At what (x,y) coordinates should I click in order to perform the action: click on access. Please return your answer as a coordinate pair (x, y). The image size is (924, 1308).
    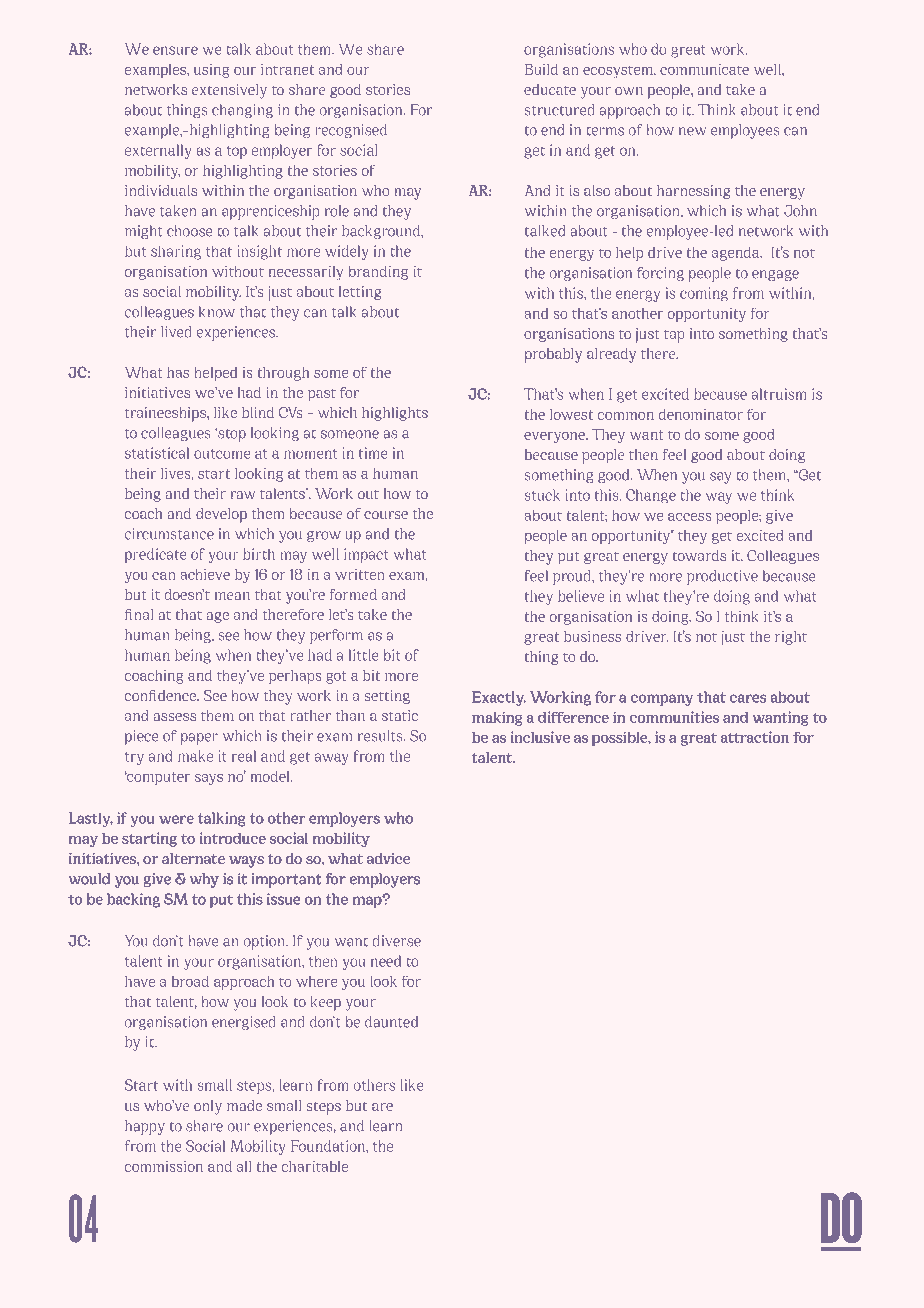
    Looking at the image, I should click on (690, 517).
